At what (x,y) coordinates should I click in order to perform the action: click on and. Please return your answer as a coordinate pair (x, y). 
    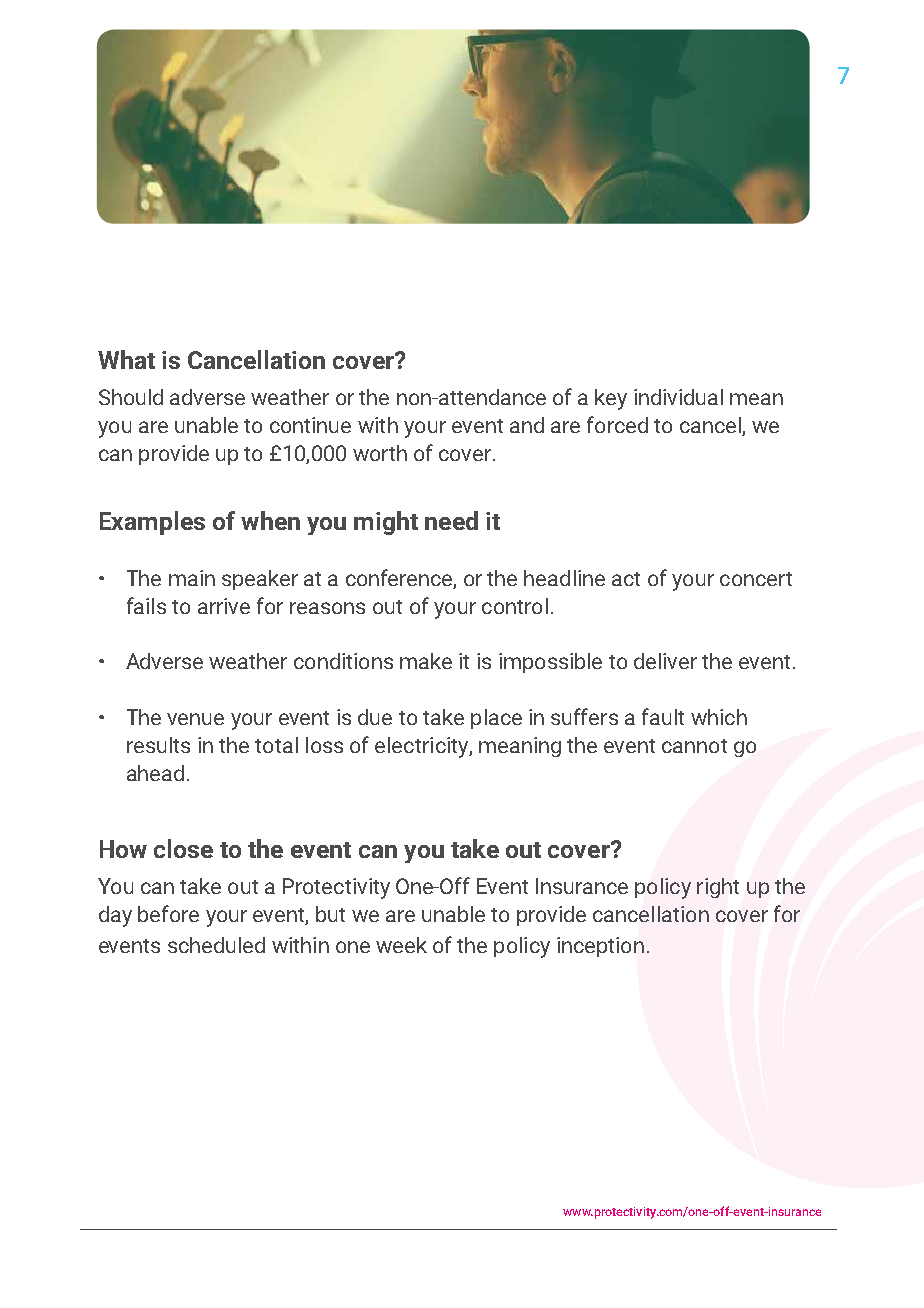
    Looking at the image, I should click on (527, 425).
